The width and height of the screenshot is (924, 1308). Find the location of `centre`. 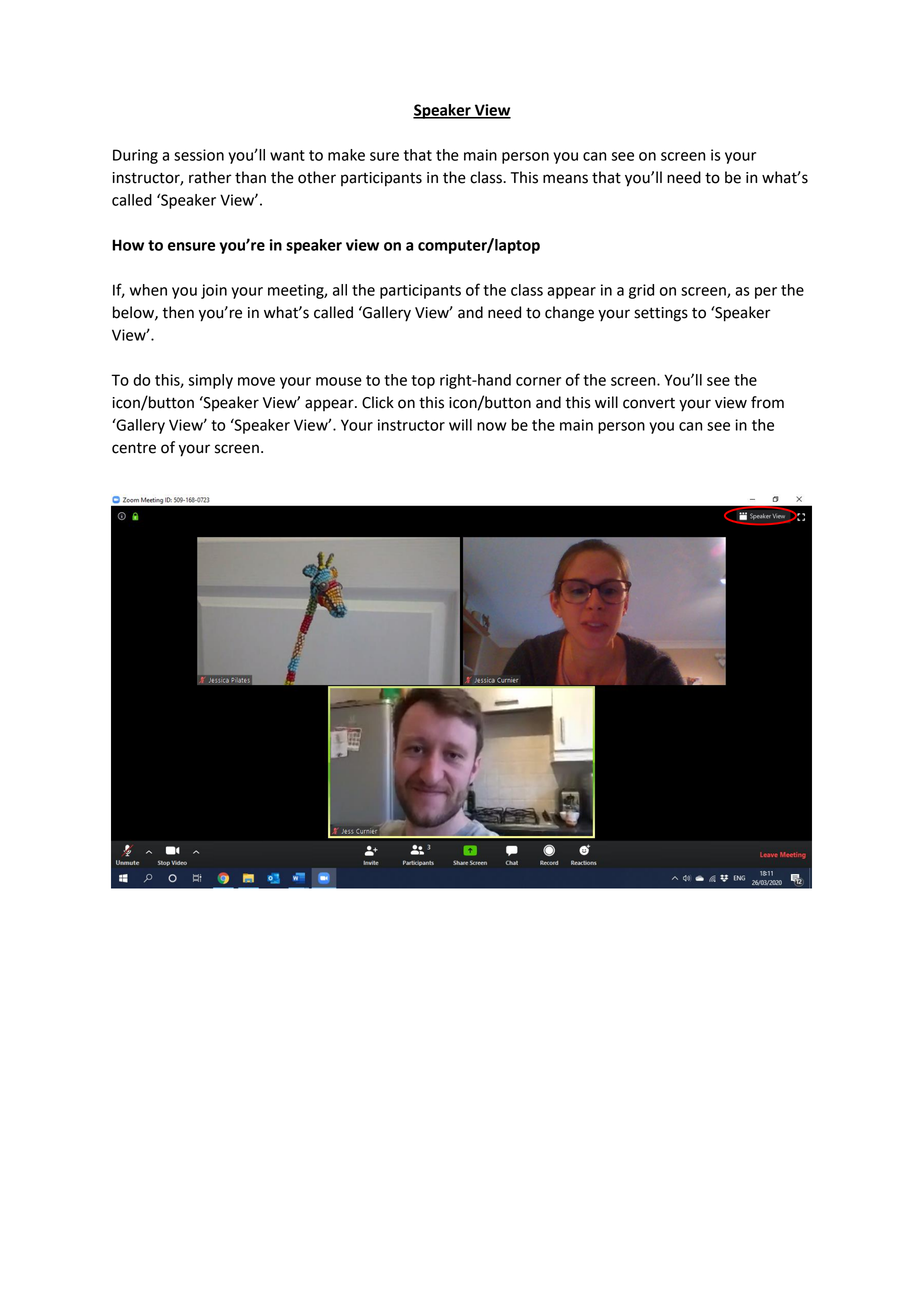

centre is located at coordinates (134, 448).
